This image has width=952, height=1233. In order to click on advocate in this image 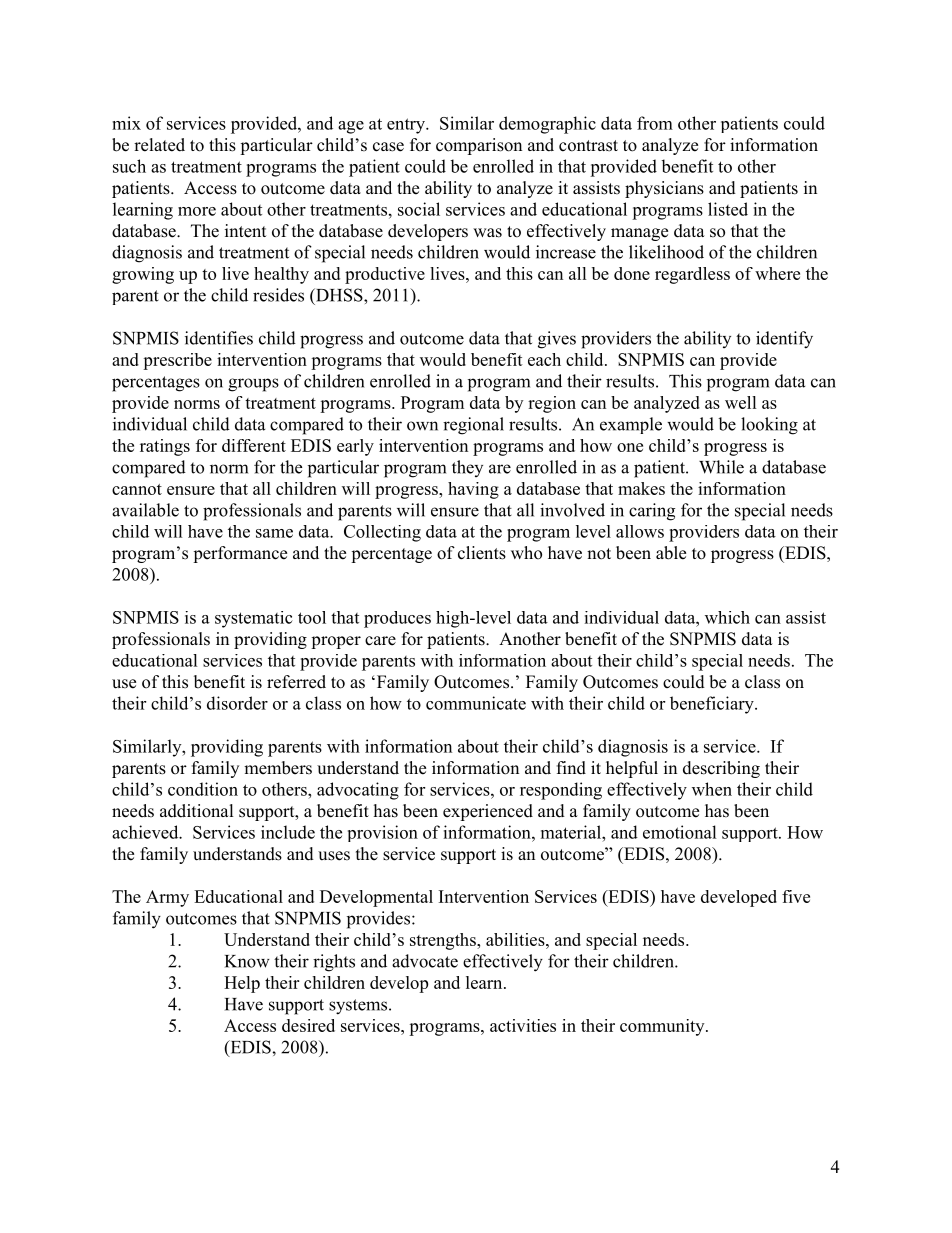, I will do `click(425, 961)`.
